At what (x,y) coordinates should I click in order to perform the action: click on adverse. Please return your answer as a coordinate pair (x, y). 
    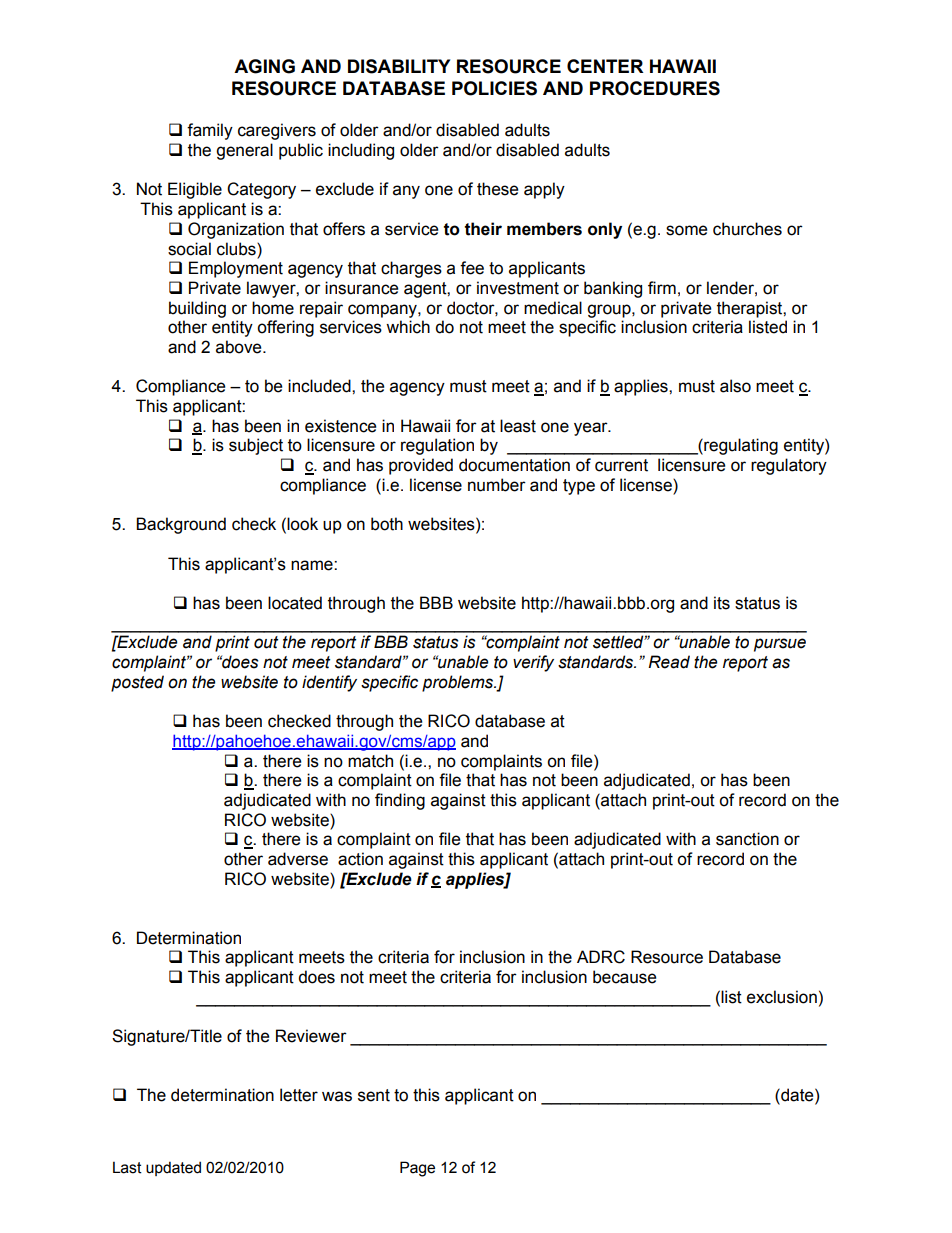
    Looking at the image, I should click on (298, 859).
